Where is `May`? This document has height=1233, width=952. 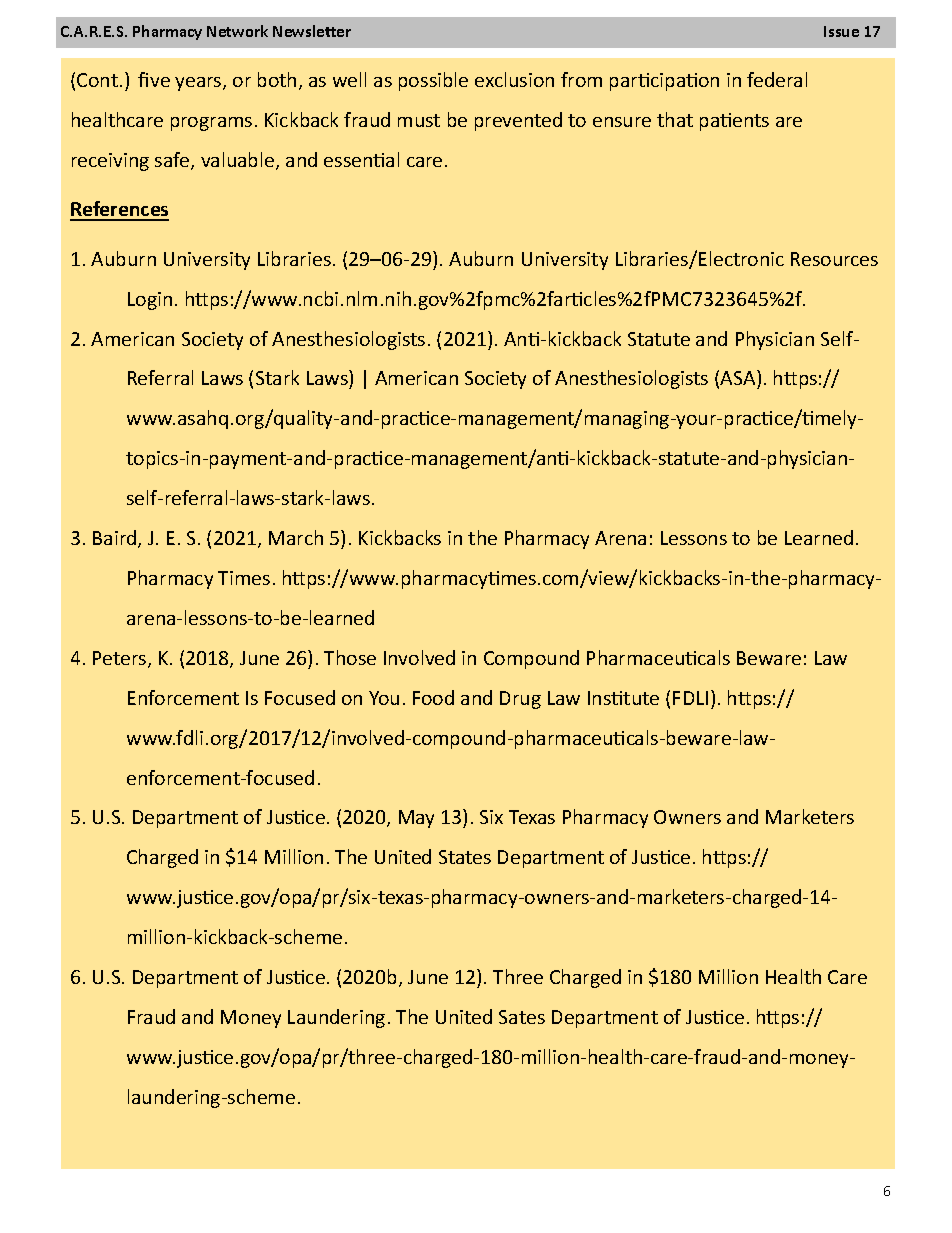
May is located at coordinates (416, 819).
